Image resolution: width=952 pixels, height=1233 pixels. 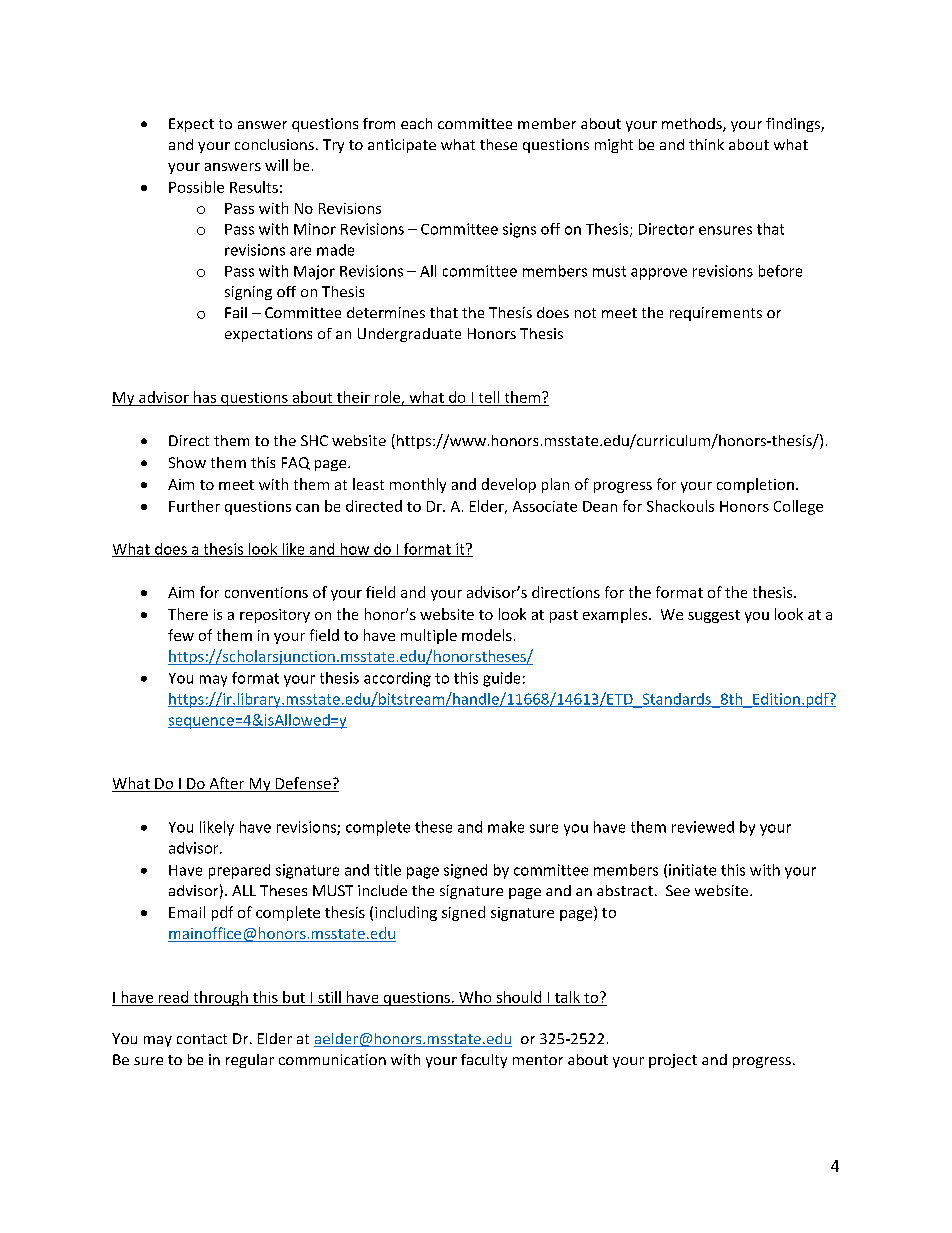 What do you see at coordinates (250, 1061) in the page?
I see `regular` at bounding box center [250, 1061].
